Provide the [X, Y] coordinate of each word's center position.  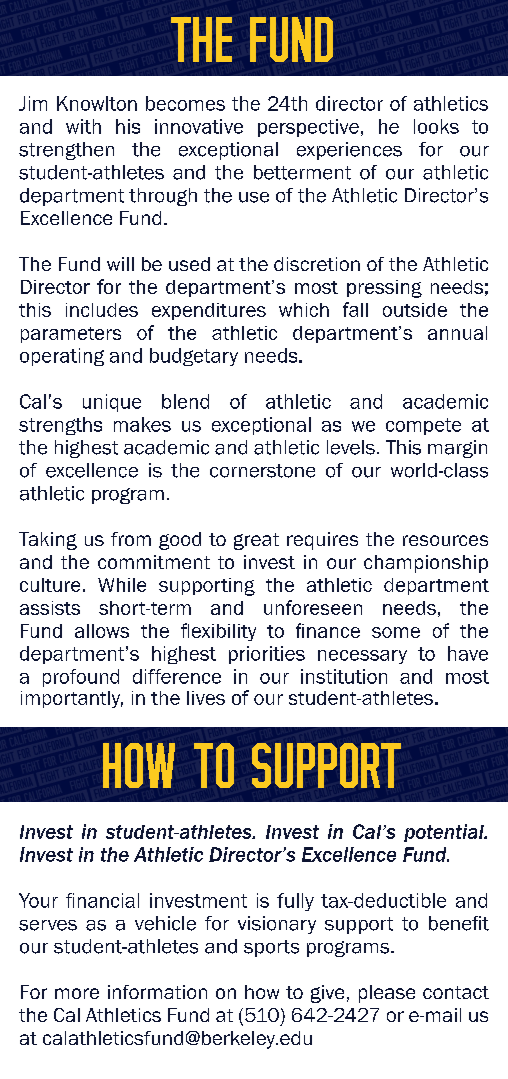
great [256, 541]
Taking [48, 541]
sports [271, 948]
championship [426, 564]
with [83, 126]
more [77, 993]
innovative [199, 126]
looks [436, 126]
